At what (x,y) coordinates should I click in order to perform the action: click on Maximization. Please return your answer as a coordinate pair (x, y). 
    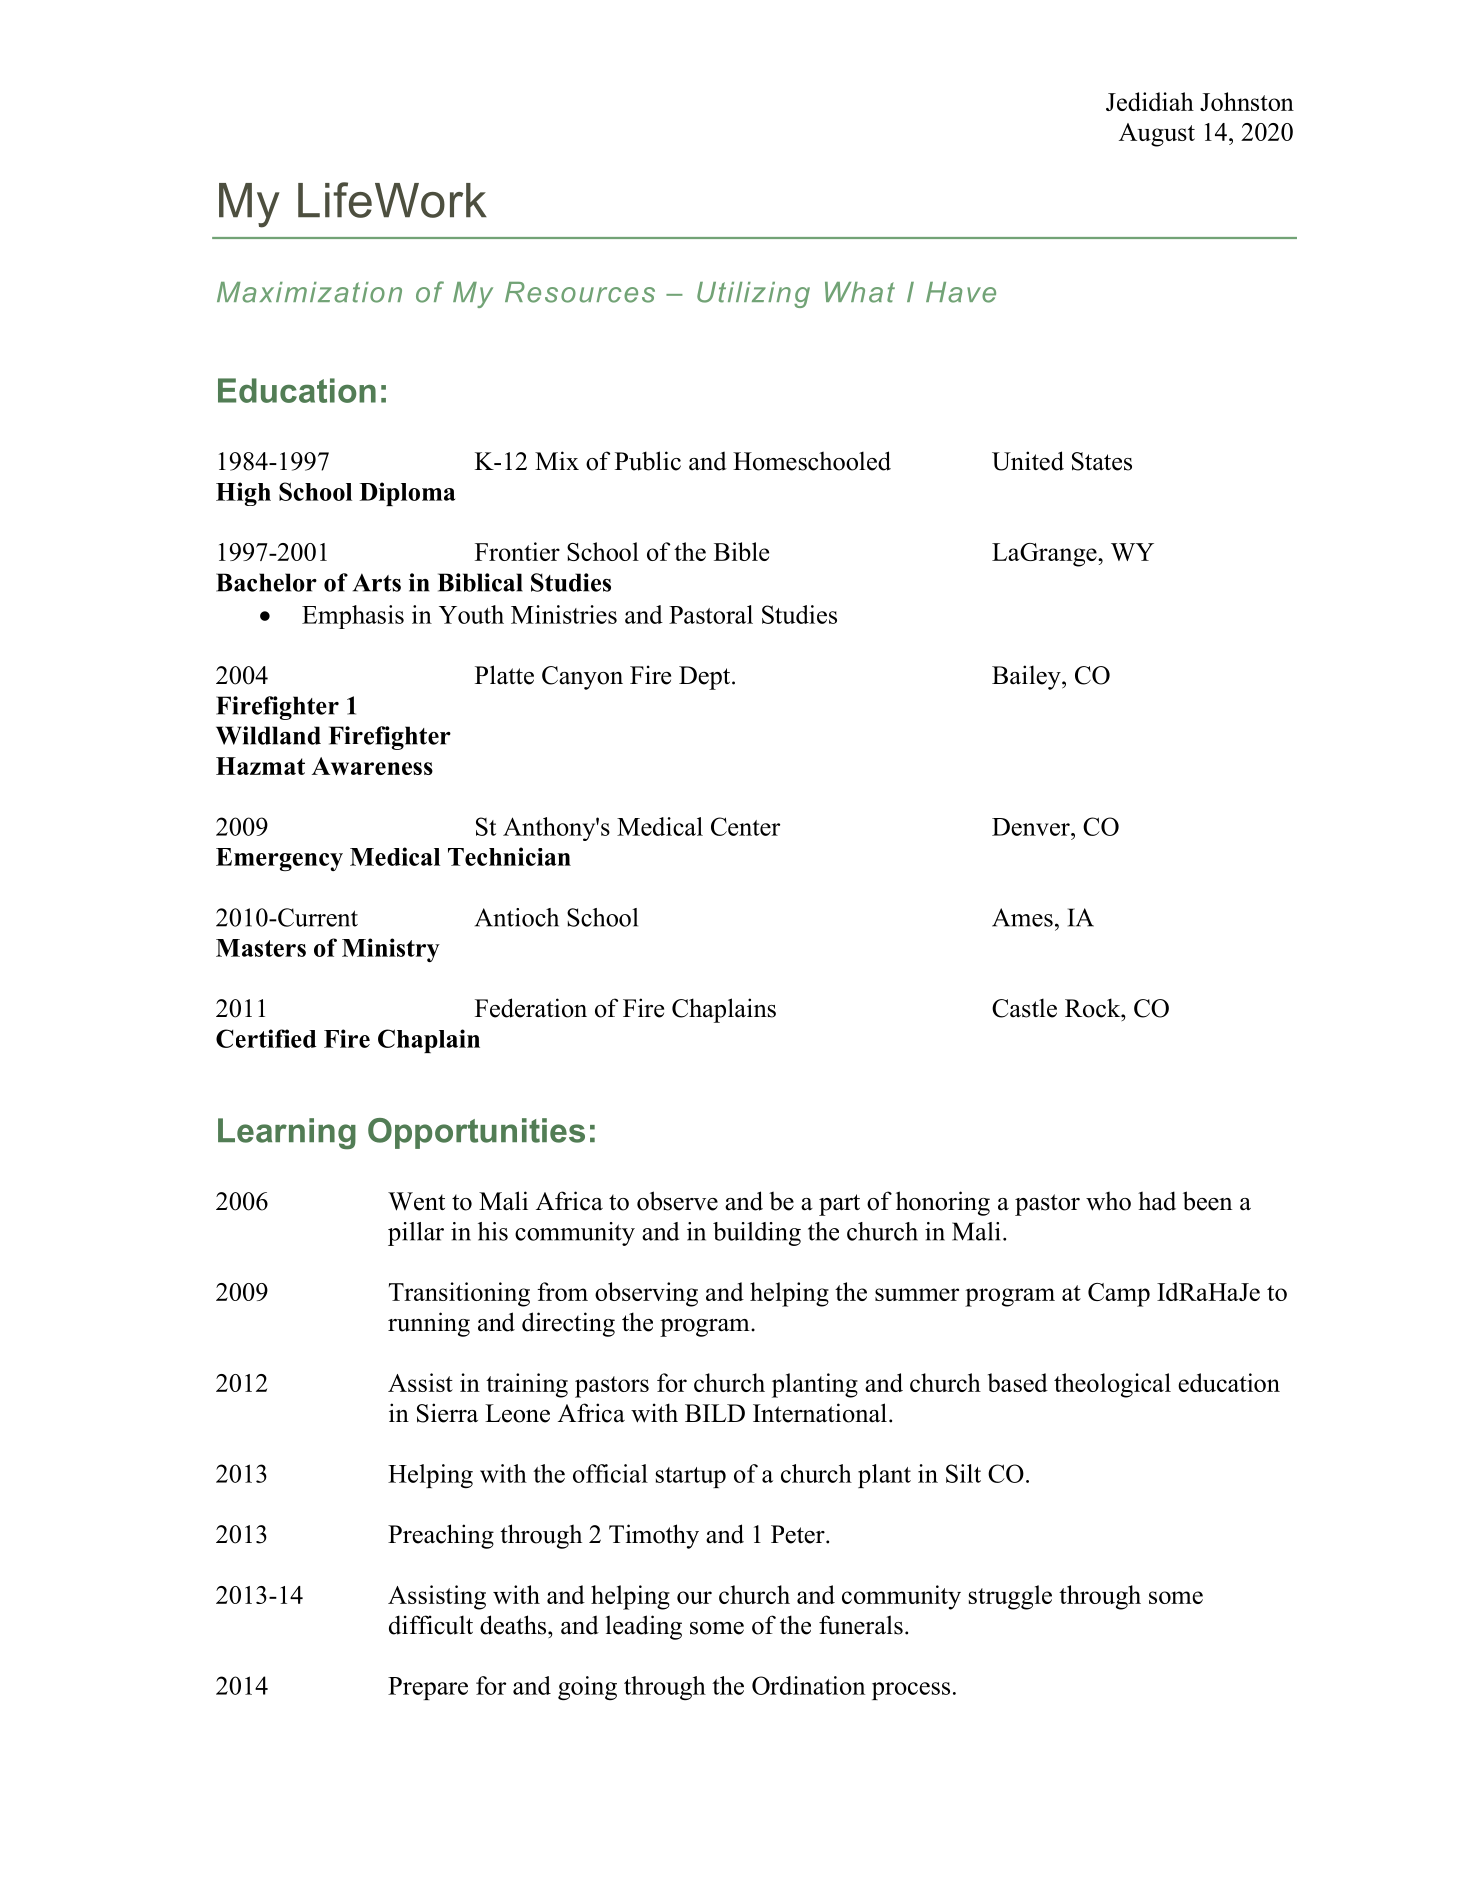
    Looking at the image, I should click on (309, 292).
